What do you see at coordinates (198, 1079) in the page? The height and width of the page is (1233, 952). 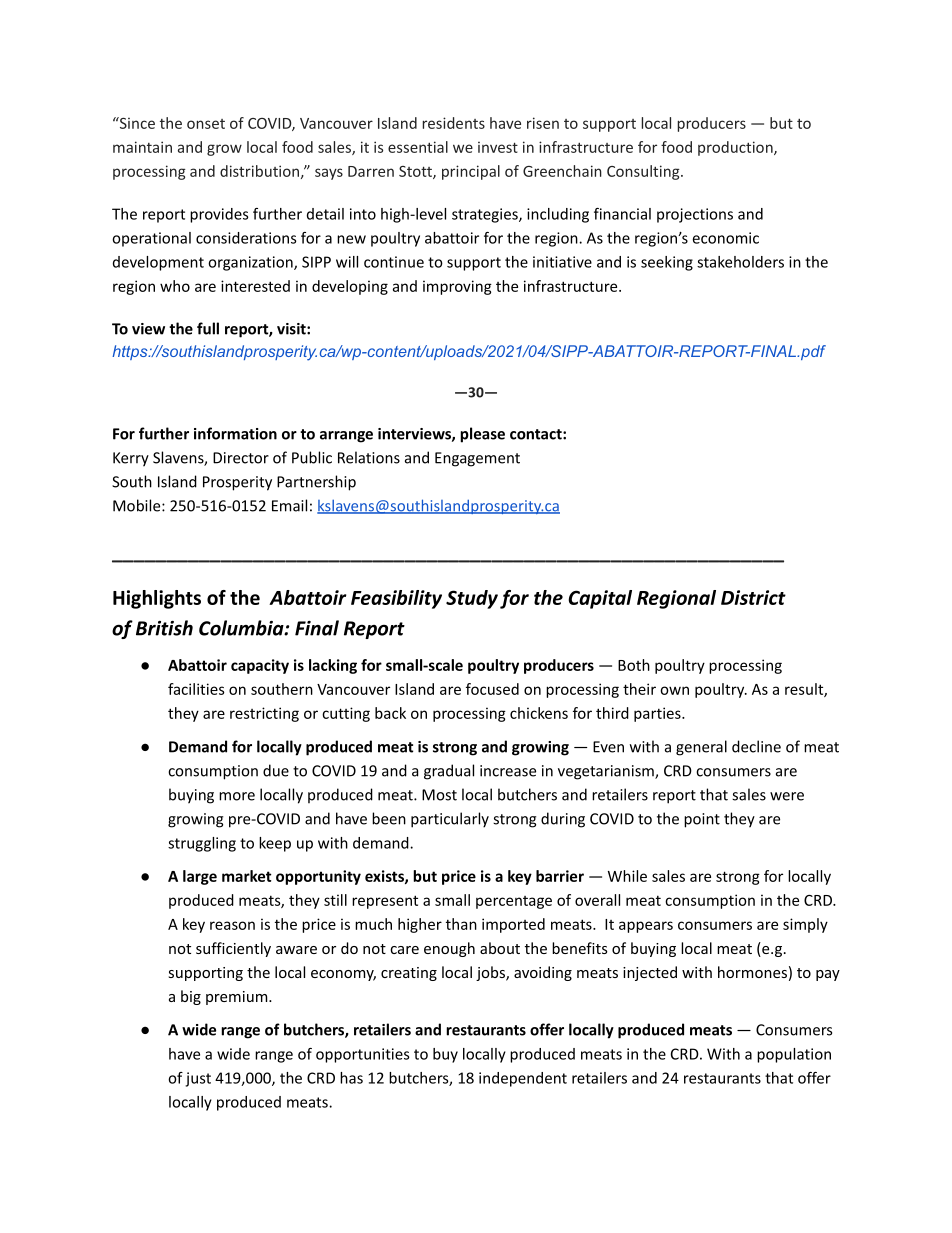 I see `just` at bounding box center [198, 1079].
